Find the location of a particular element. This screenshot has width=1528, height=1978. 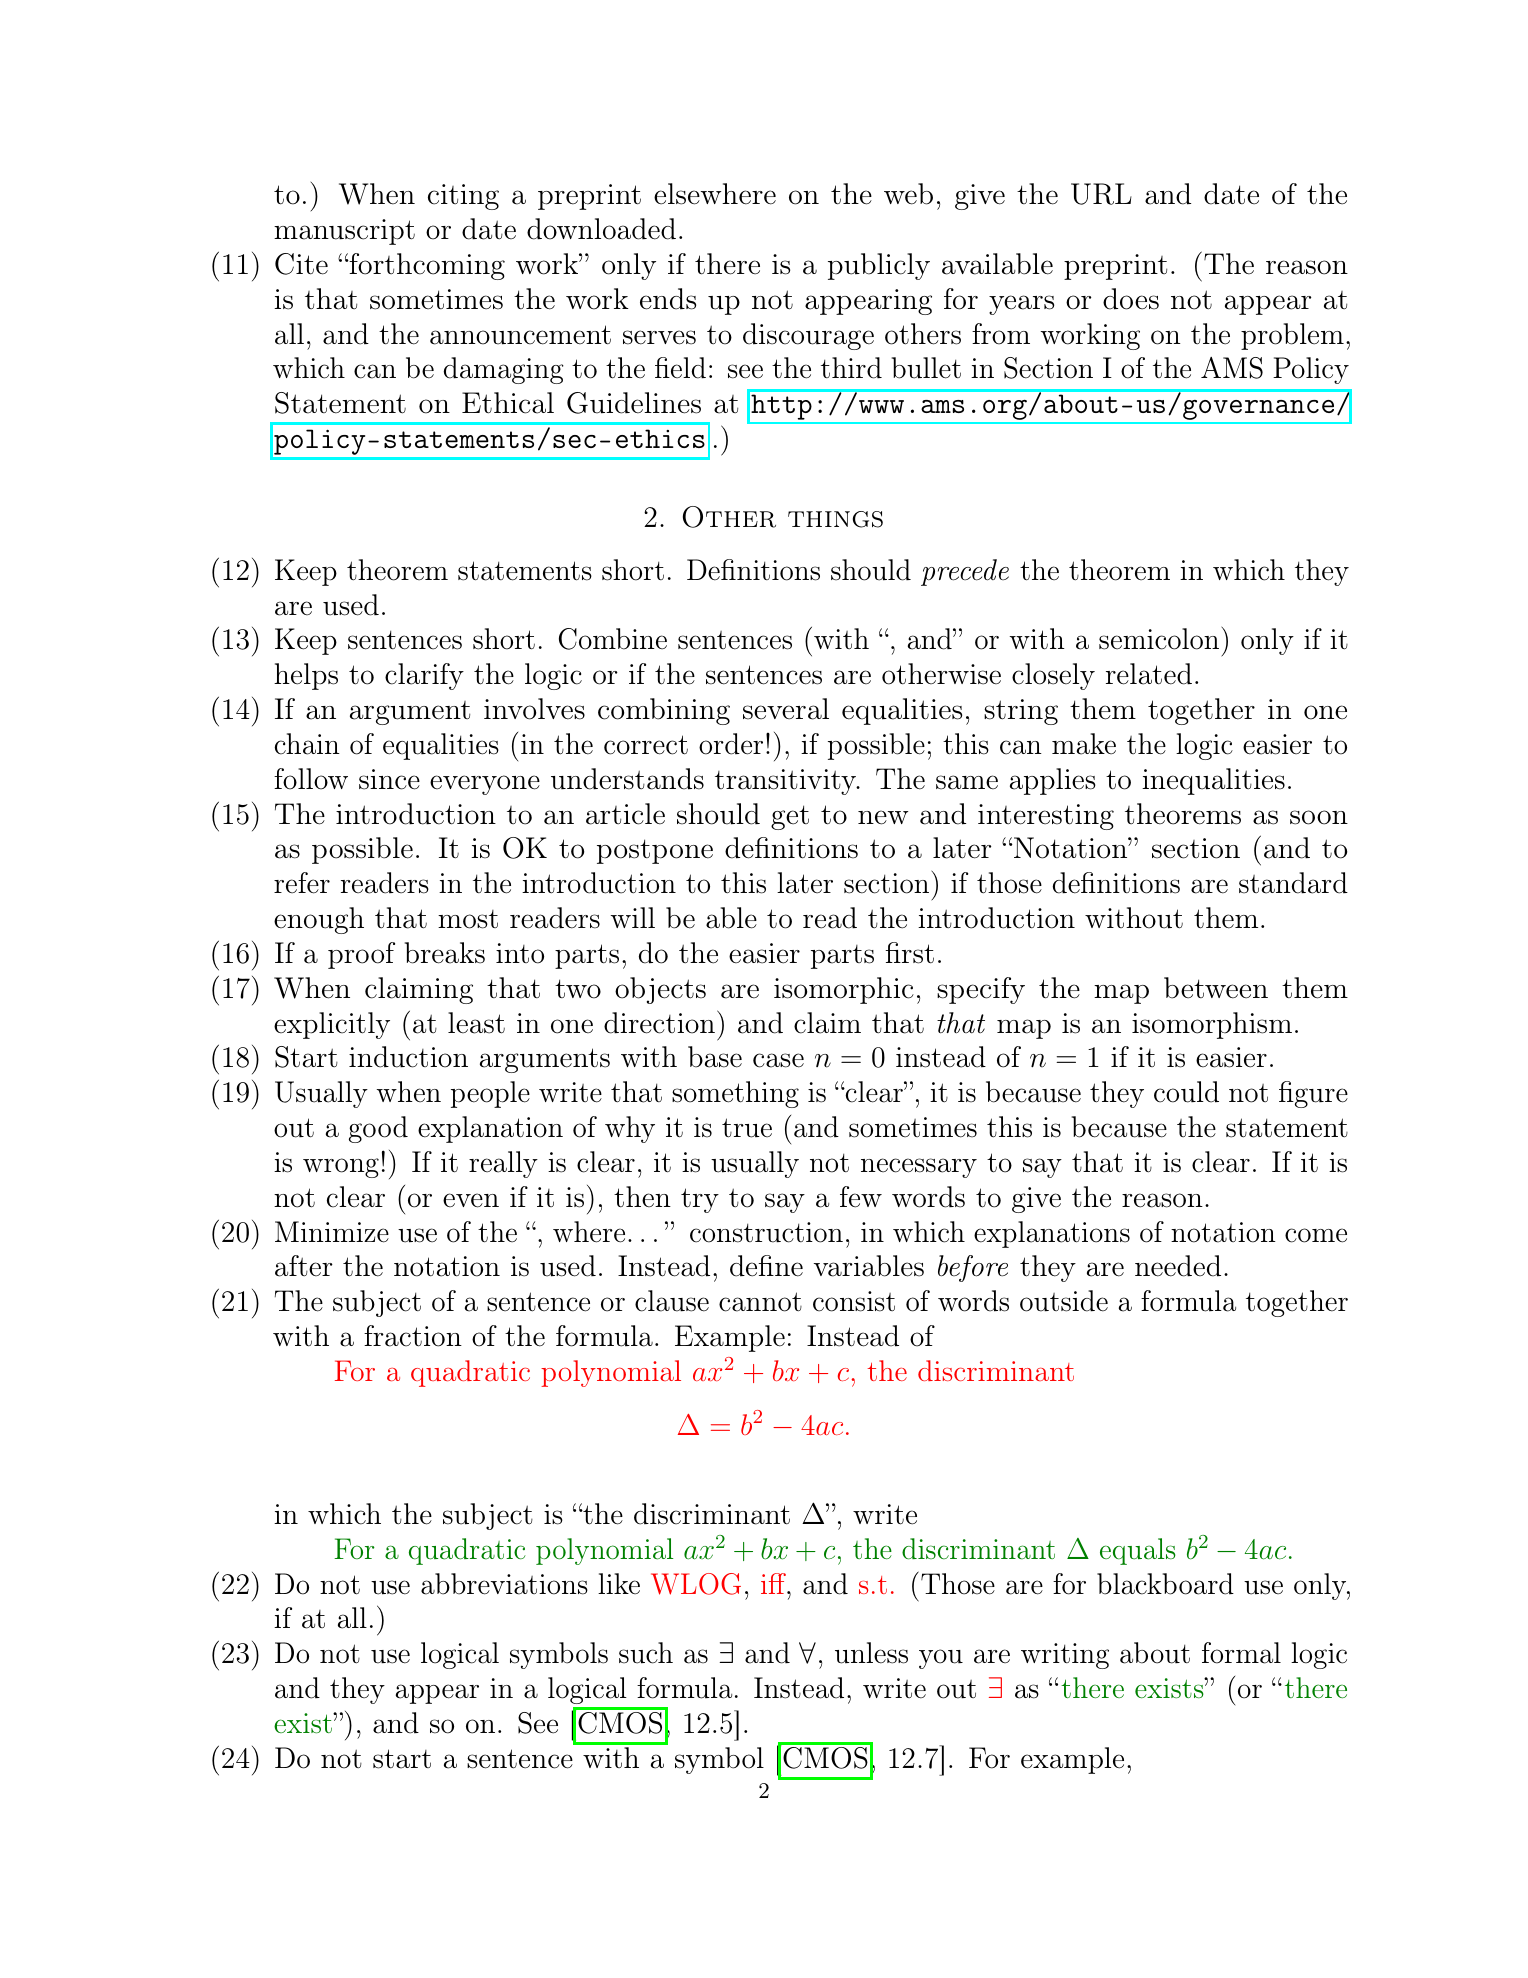

iff is located at coordinates (774, 1583).
